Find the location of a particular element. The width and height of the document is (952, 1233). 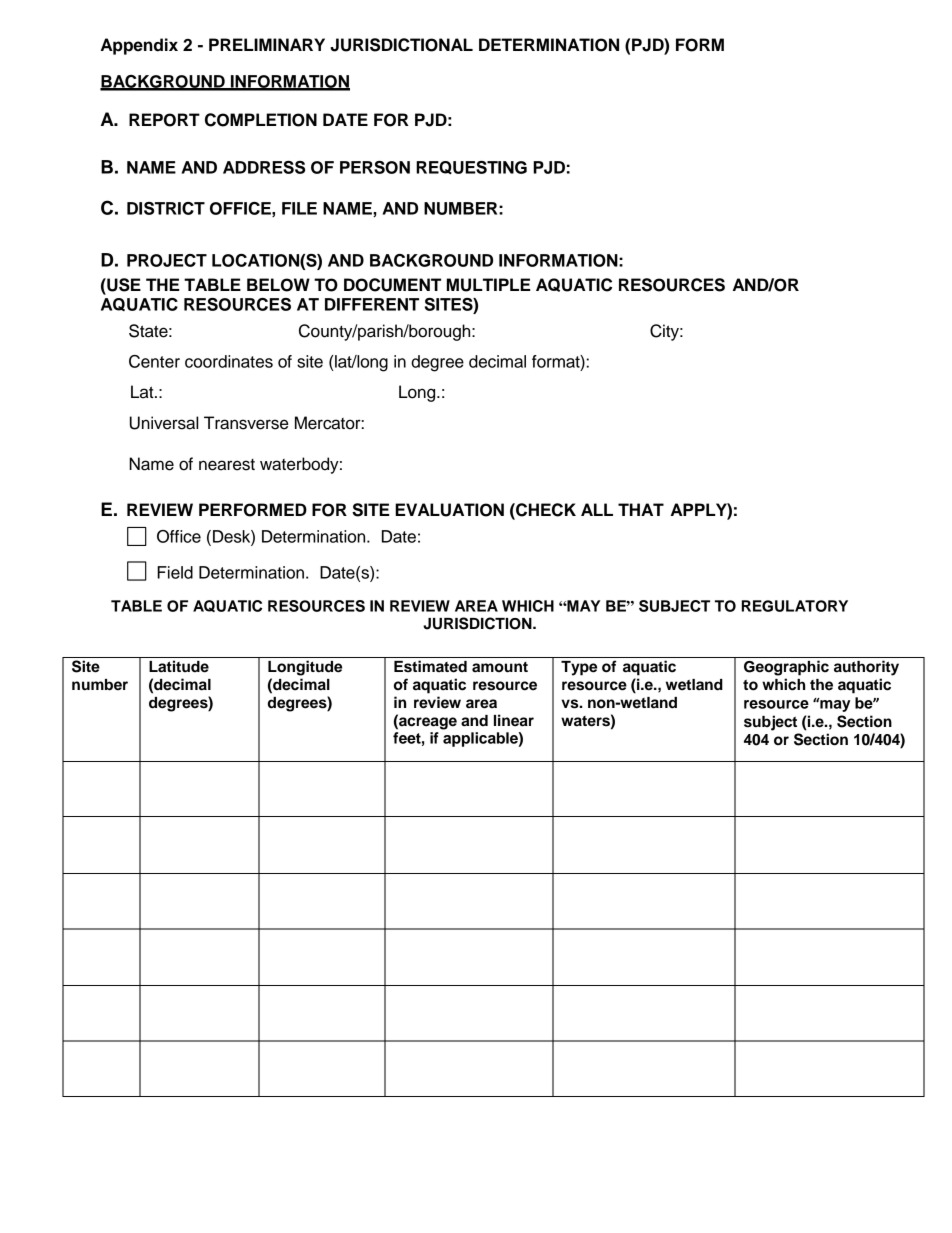

THAT is located at coordinates (641, 509).
